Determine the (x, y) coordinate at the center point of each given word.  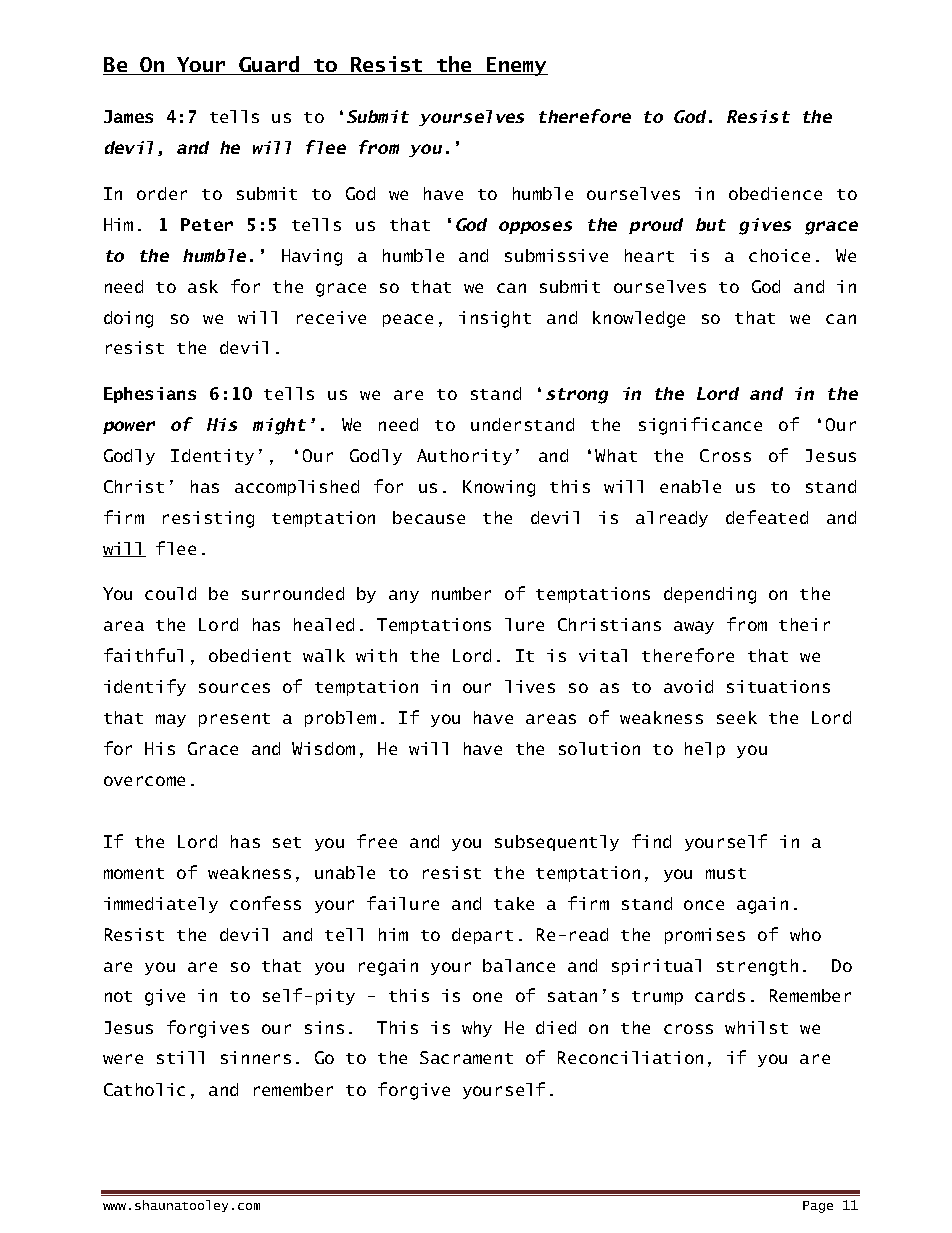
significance (700, 426)
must (726, 873)
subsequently (557, 843)
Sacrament (466, 1057)
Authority (464, 457)
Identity (212, 457)
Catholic (144, 1089)
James (128, 116)
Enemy (516, 66)
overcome (144, 781)
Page (818, 1207)
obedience (775, 193)
